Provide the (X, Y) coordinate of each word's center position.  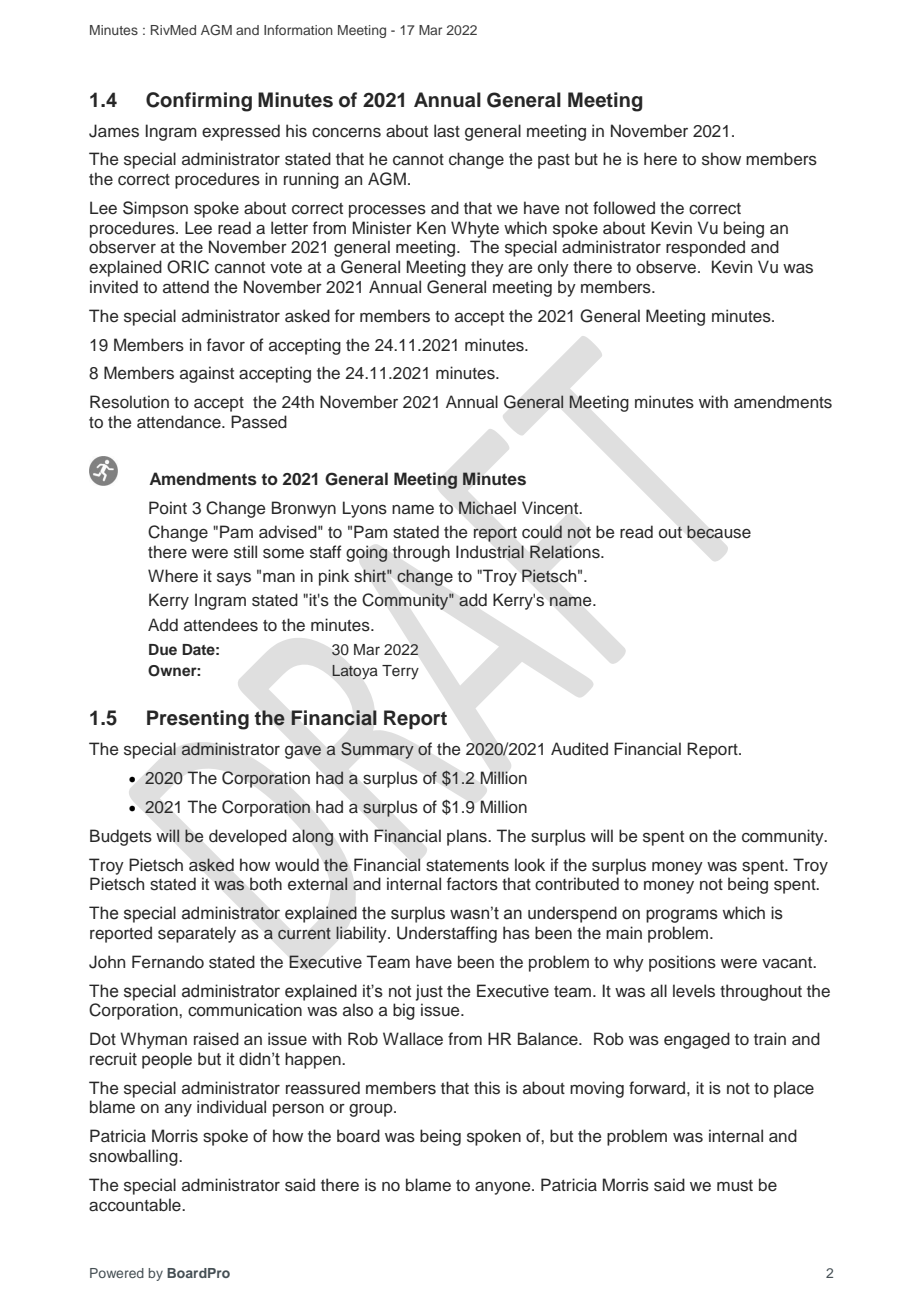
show (721, 159)
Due (163, 649)
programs (682, 916)
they (487, 268)
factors (472, 884)
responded (705, 248)
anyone (504, 1188)
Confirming (199, 102)
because (719, 532)
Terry (400, 672)
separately (197, 934)
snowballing (134, 1157)
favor (226, 345)
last (447, 131)
